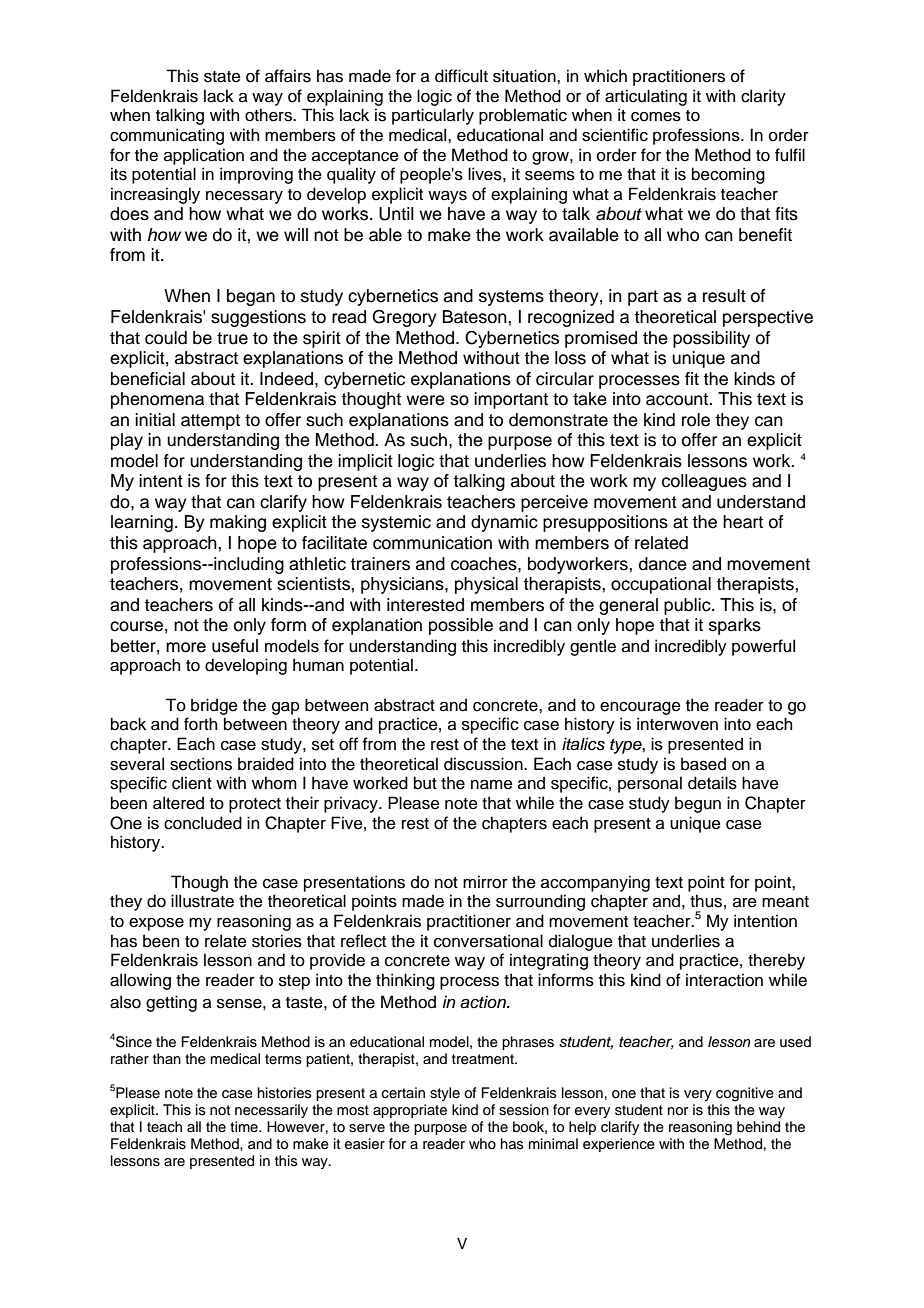 The width and height of the screenshot is (924, 1308). Describe the element at coordinates (476, 317) in the screenshot. I see `Bateson` at that location.
